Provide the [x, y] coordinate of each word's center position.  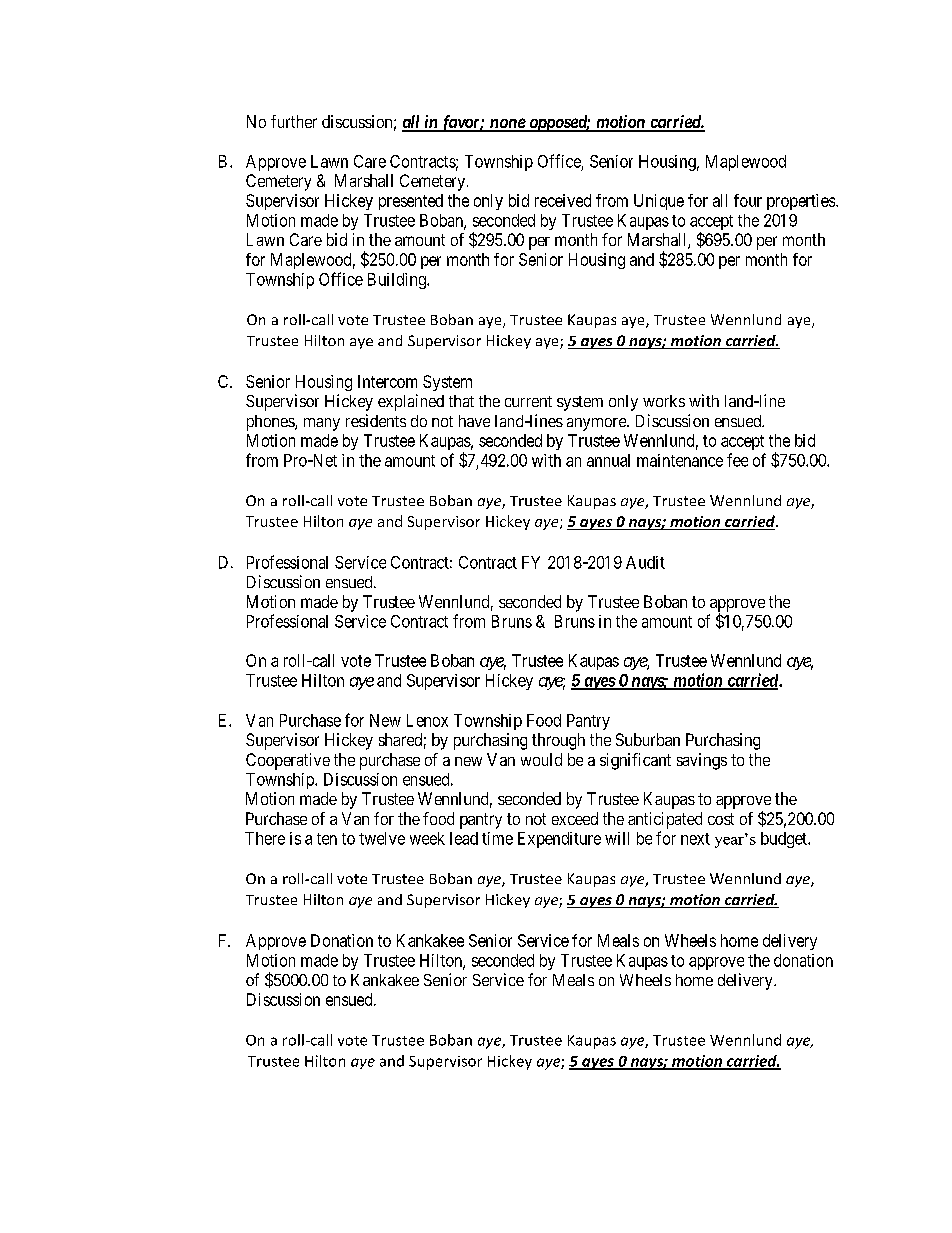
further [294, 121]
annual [608, 460]
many [322, 424]
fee [737, 460]
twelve [382, 838]
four [748, 200]
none [507, 124]
